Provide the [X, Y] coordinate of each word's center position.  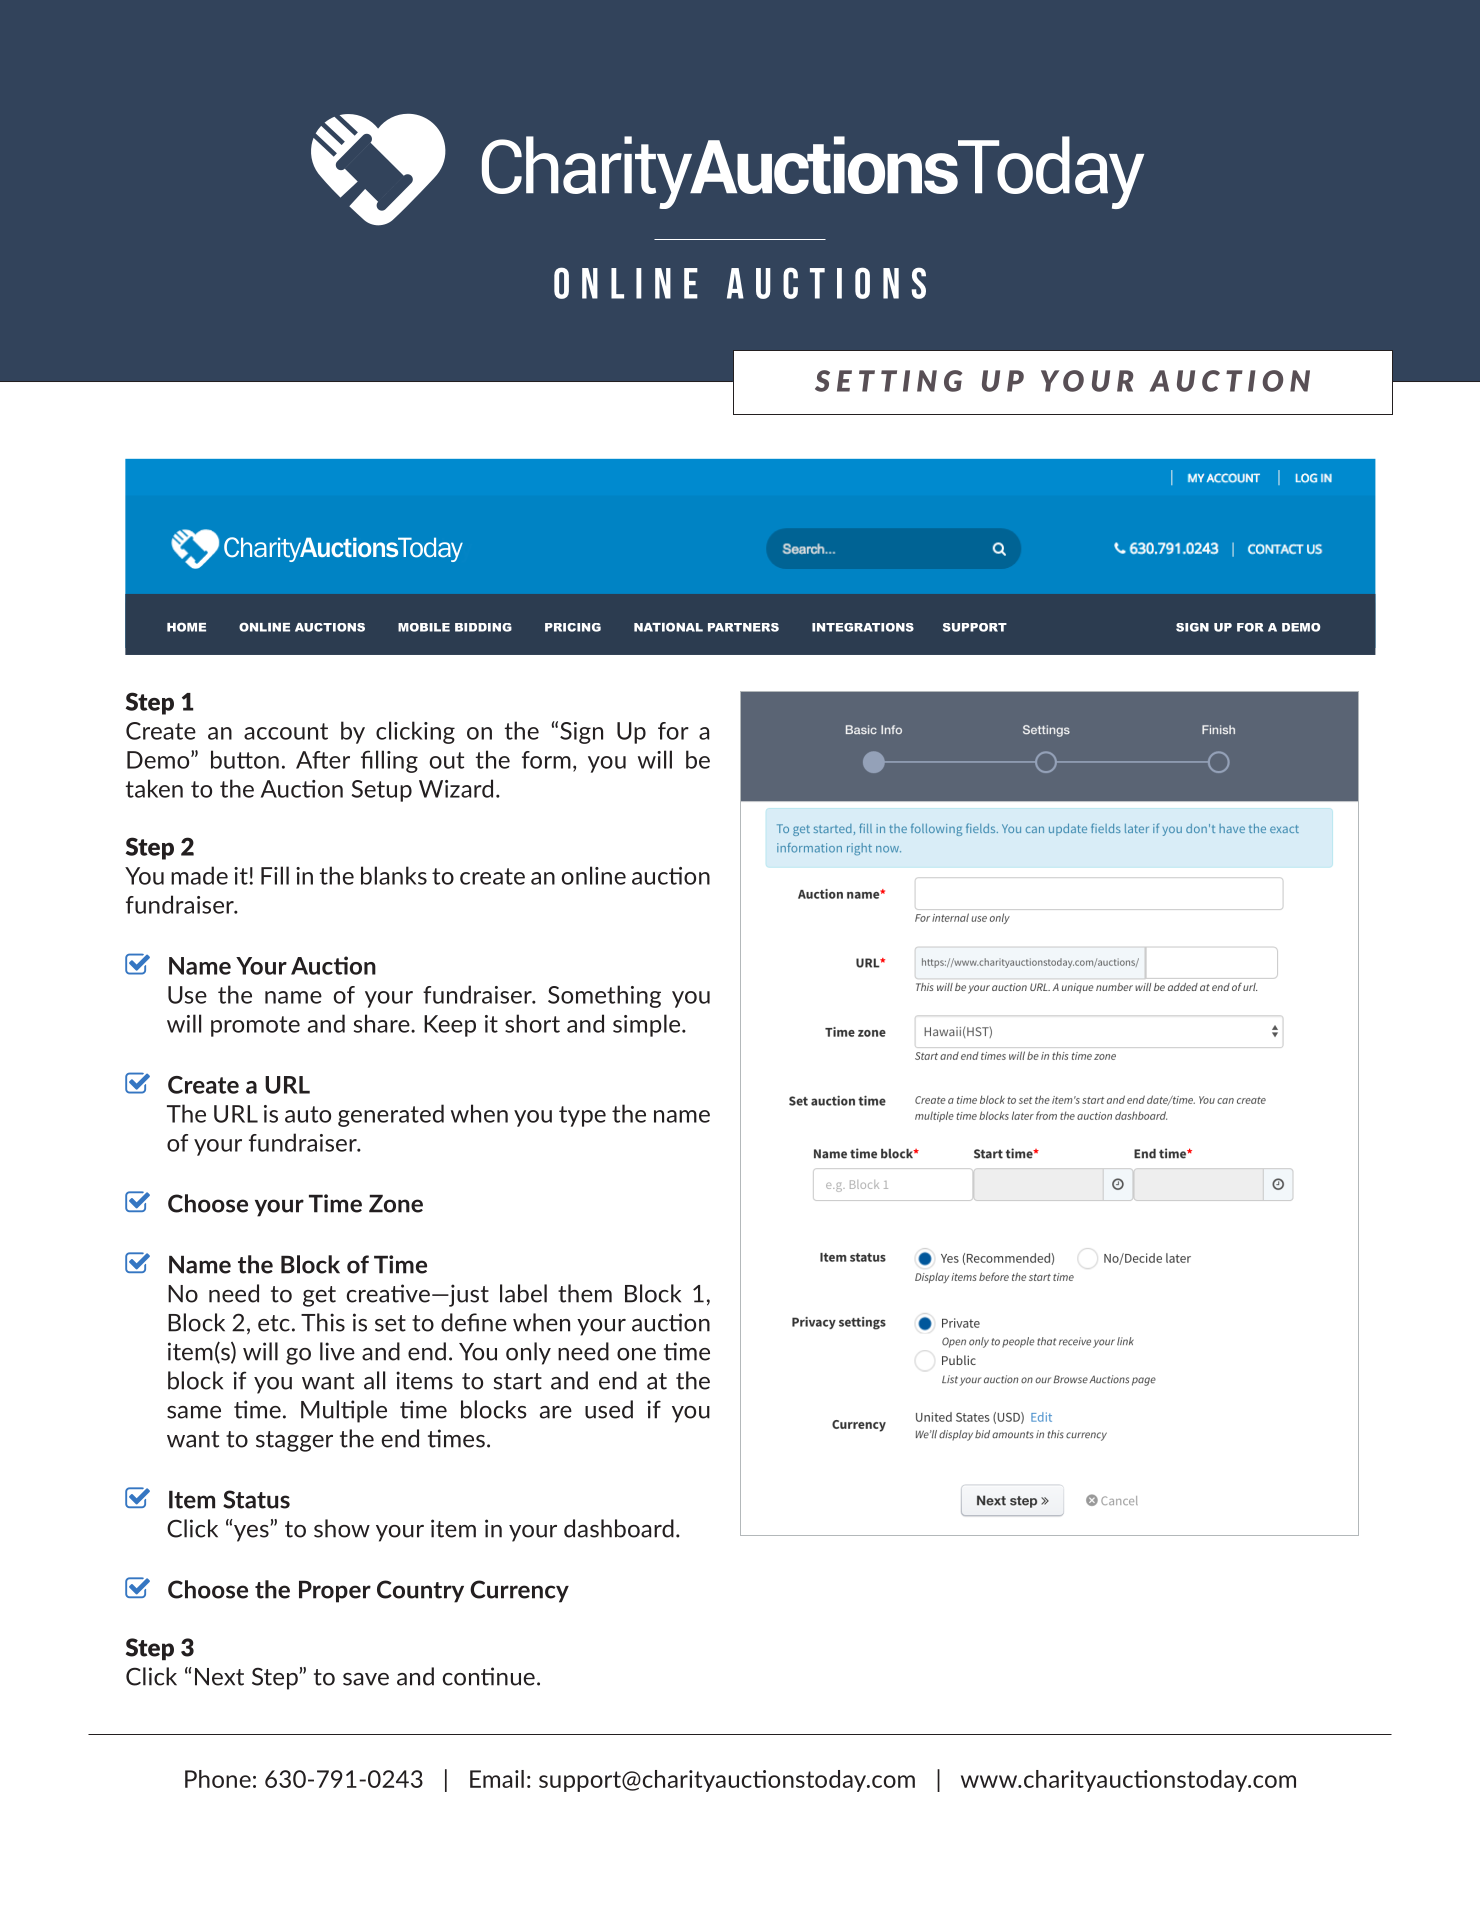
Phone [218, 1779]
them [585, 1293]
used [609, 1409]
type [582, 1116]
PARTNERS [743, 627]
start [518, 1381]
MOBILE [424, 627]
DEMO [1301, 627]
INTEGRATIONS [863, 627]
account [286, 731]
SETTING [888, 381]
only [528, 1353]
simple [648, 1025]
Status [256, 1499]
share [383, 1023]
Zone [396, 1203]
